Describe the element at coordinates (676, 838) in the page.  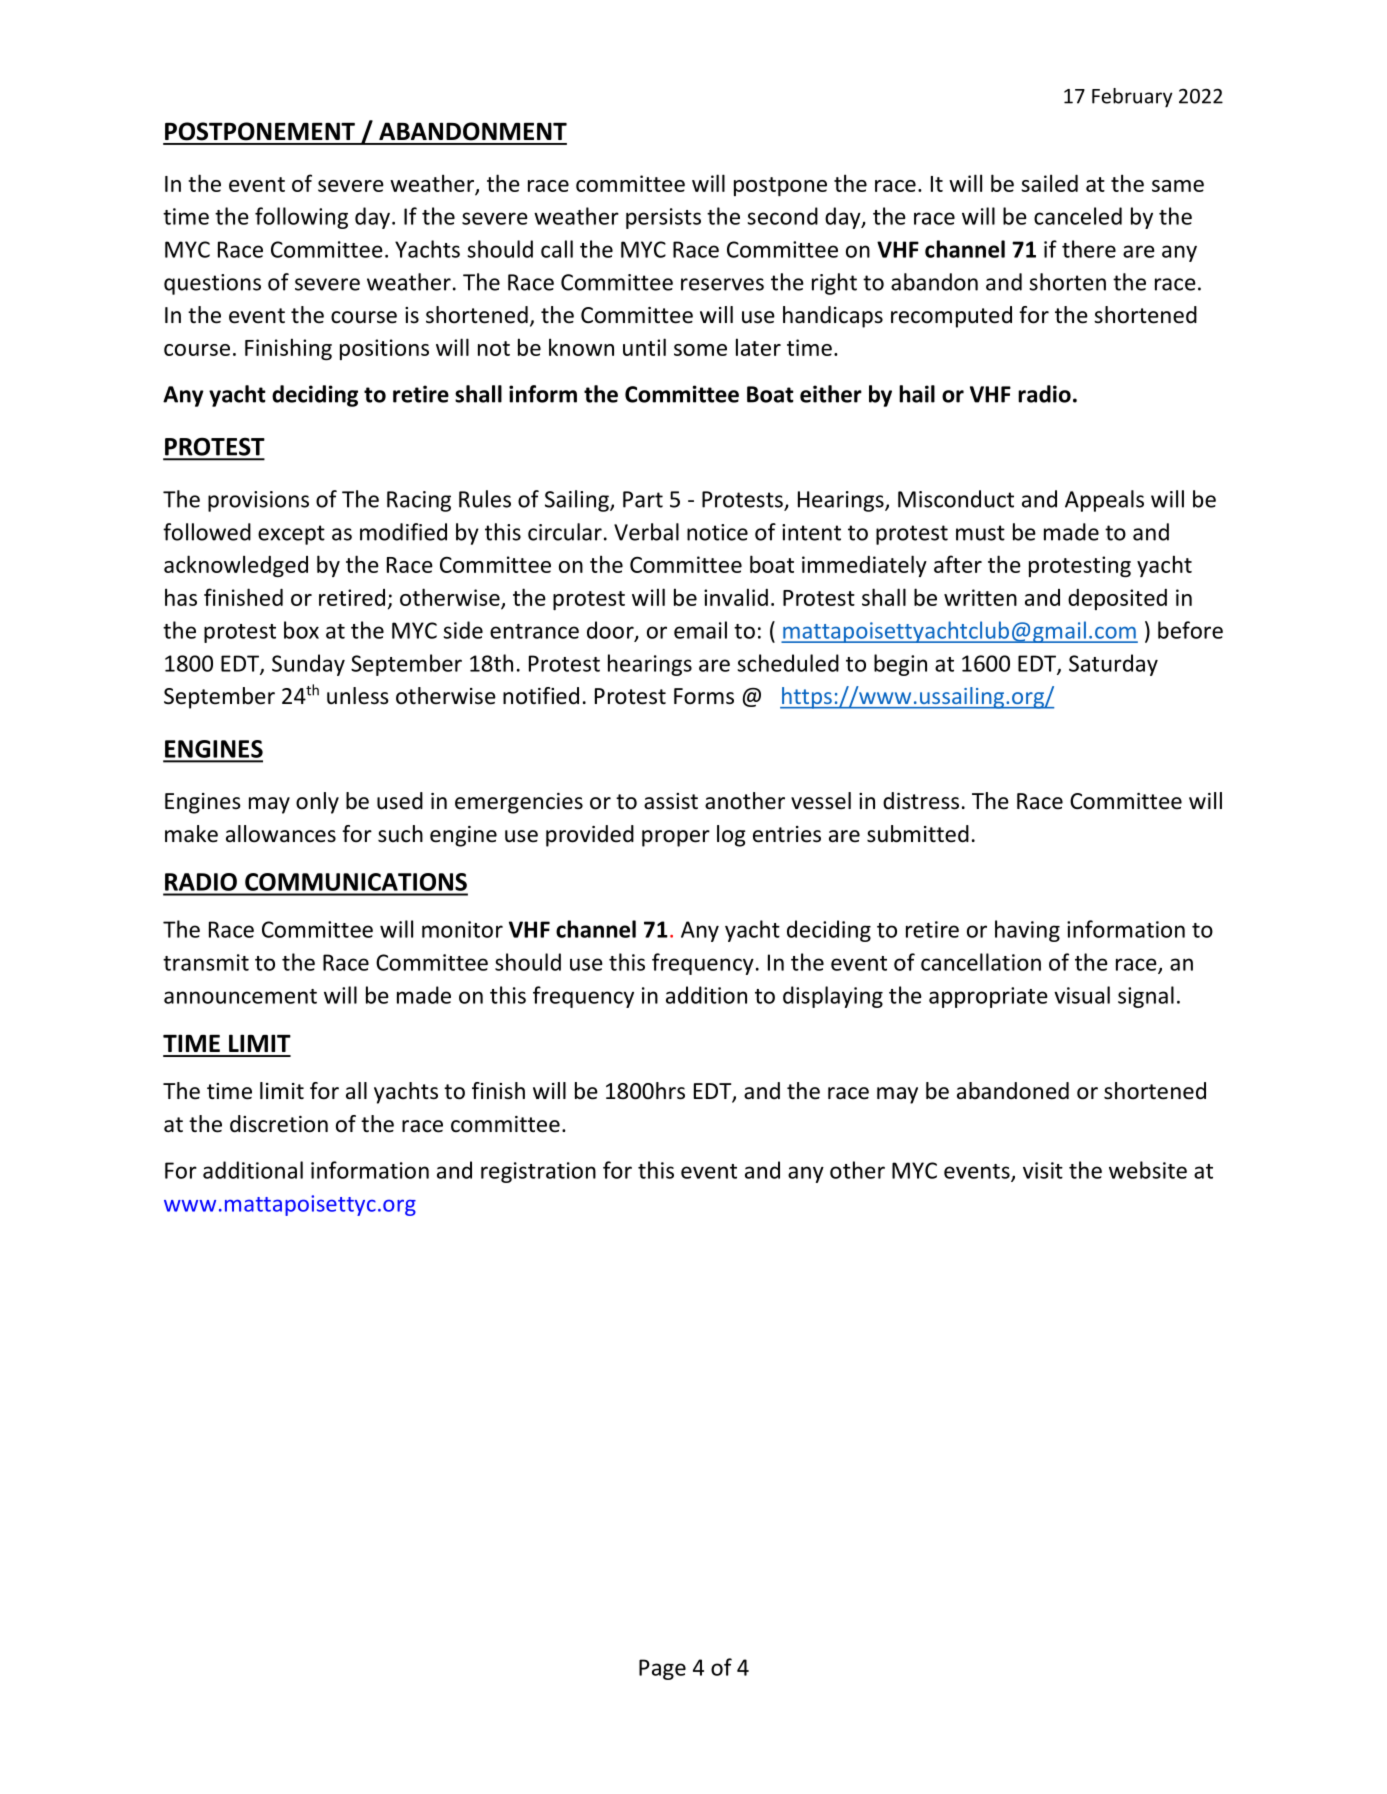
I see `proper` at that location.
